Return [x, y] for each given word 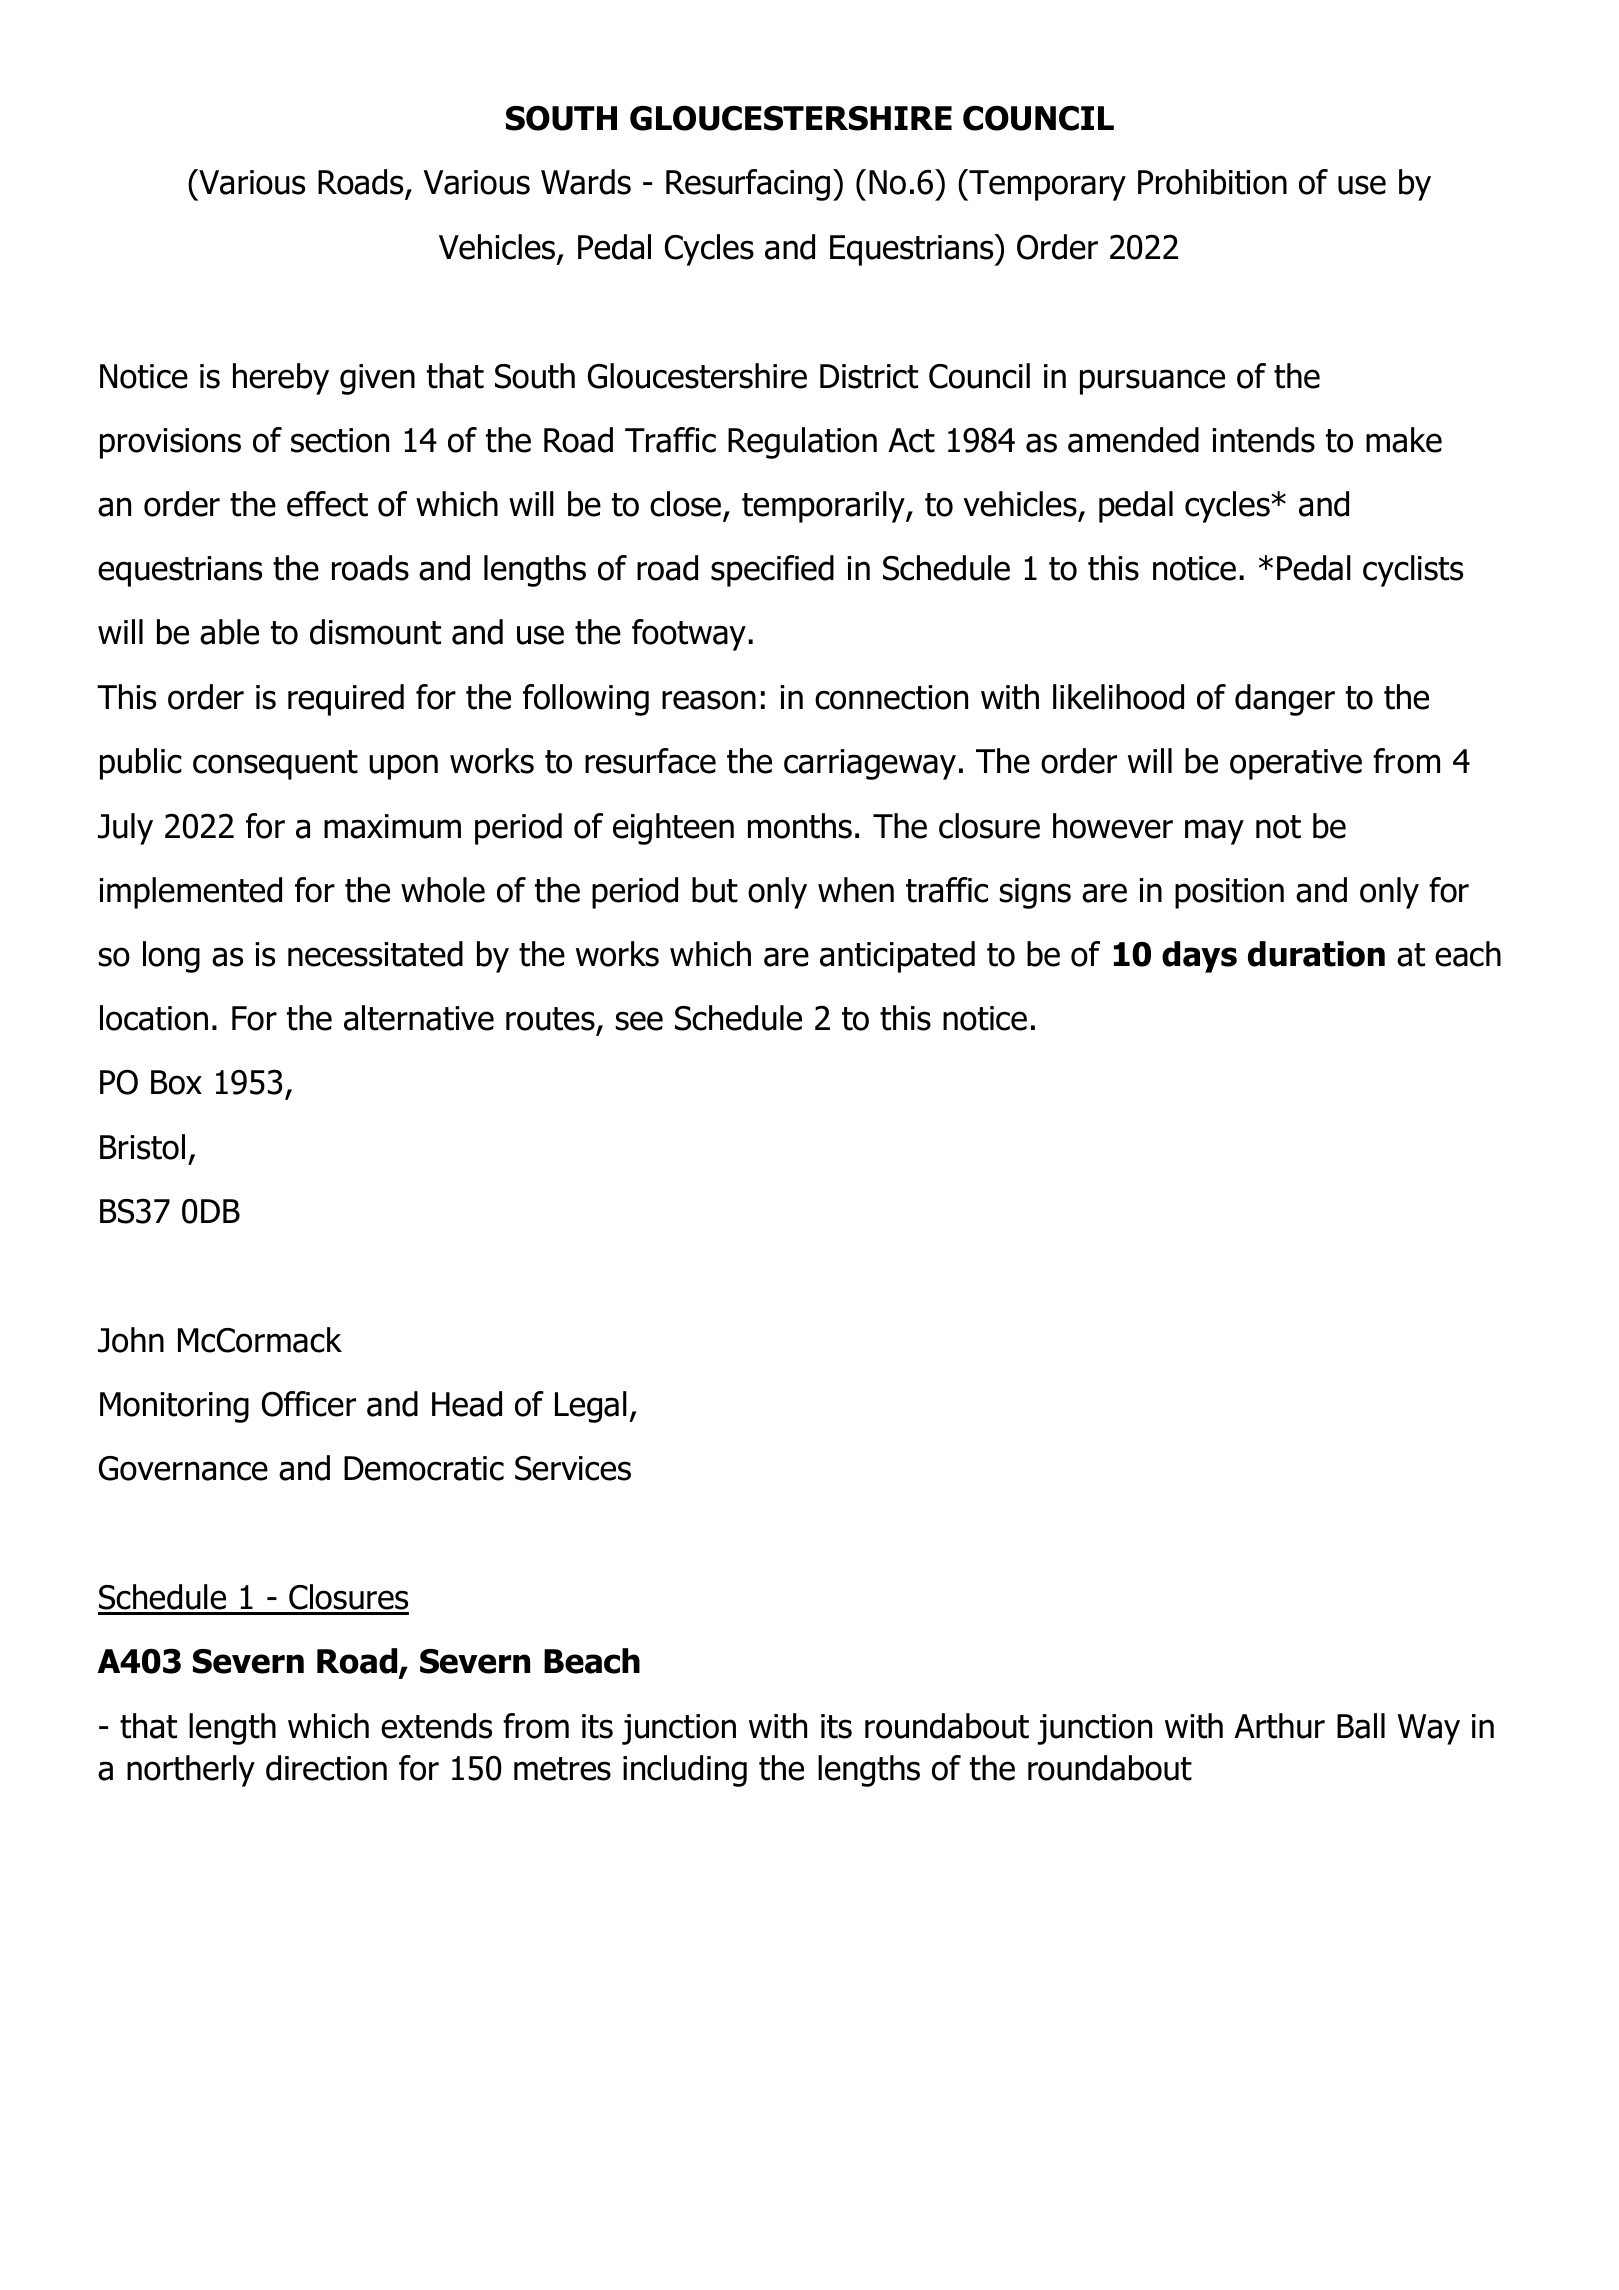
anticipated [897, 957]
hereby [281, 379]
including [685, 1771]
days [1199, 957]
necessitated [375, 954]
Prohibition [1212, 182]
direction [326, 1768]
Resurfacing [748, 185]
